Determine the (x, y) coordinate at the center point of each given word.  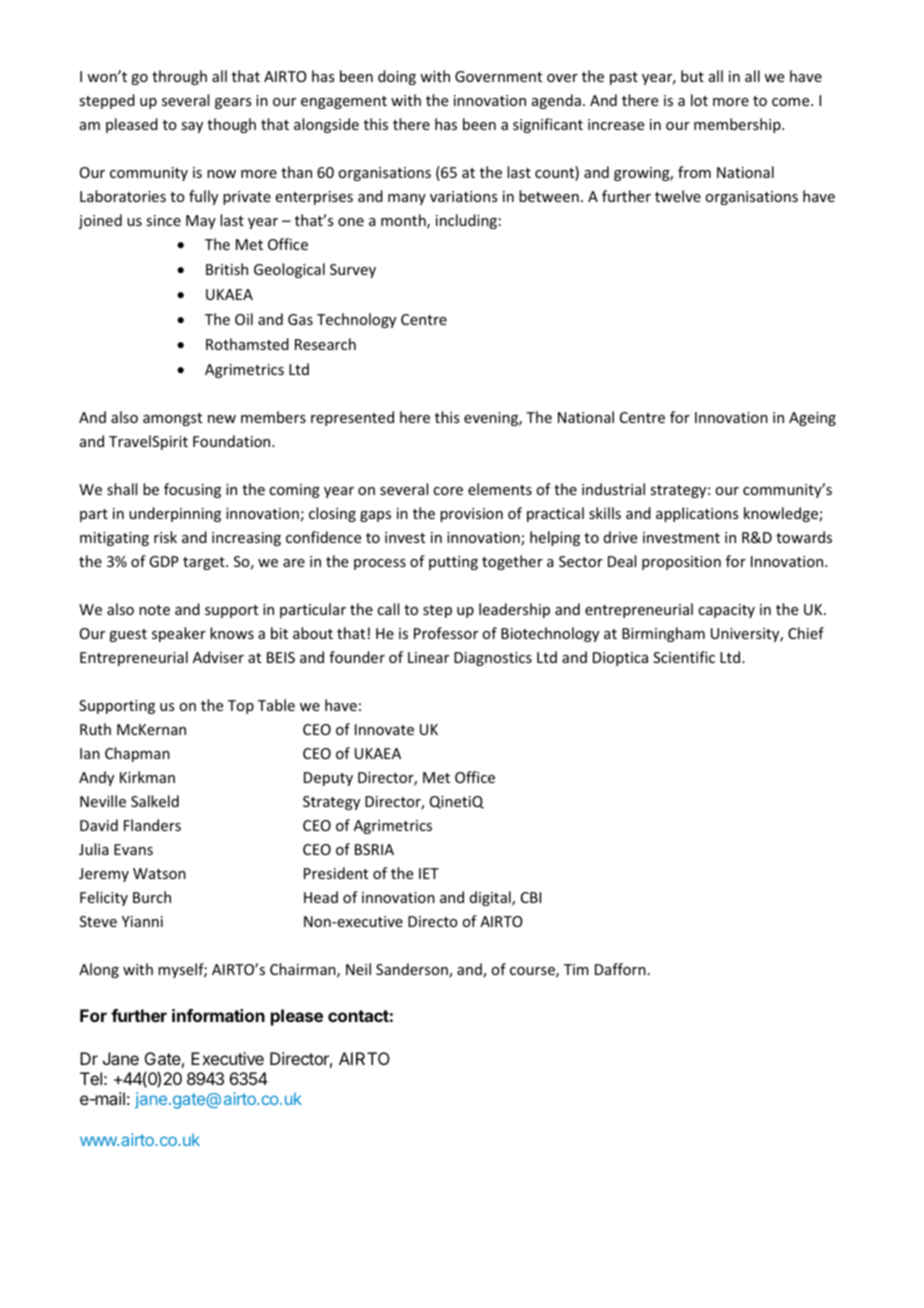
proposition (681, 563)
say (192, 127)
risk (165, 537)
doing (397, 77)
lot (699, 100)
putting (453, 563)
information (218, 1015)
